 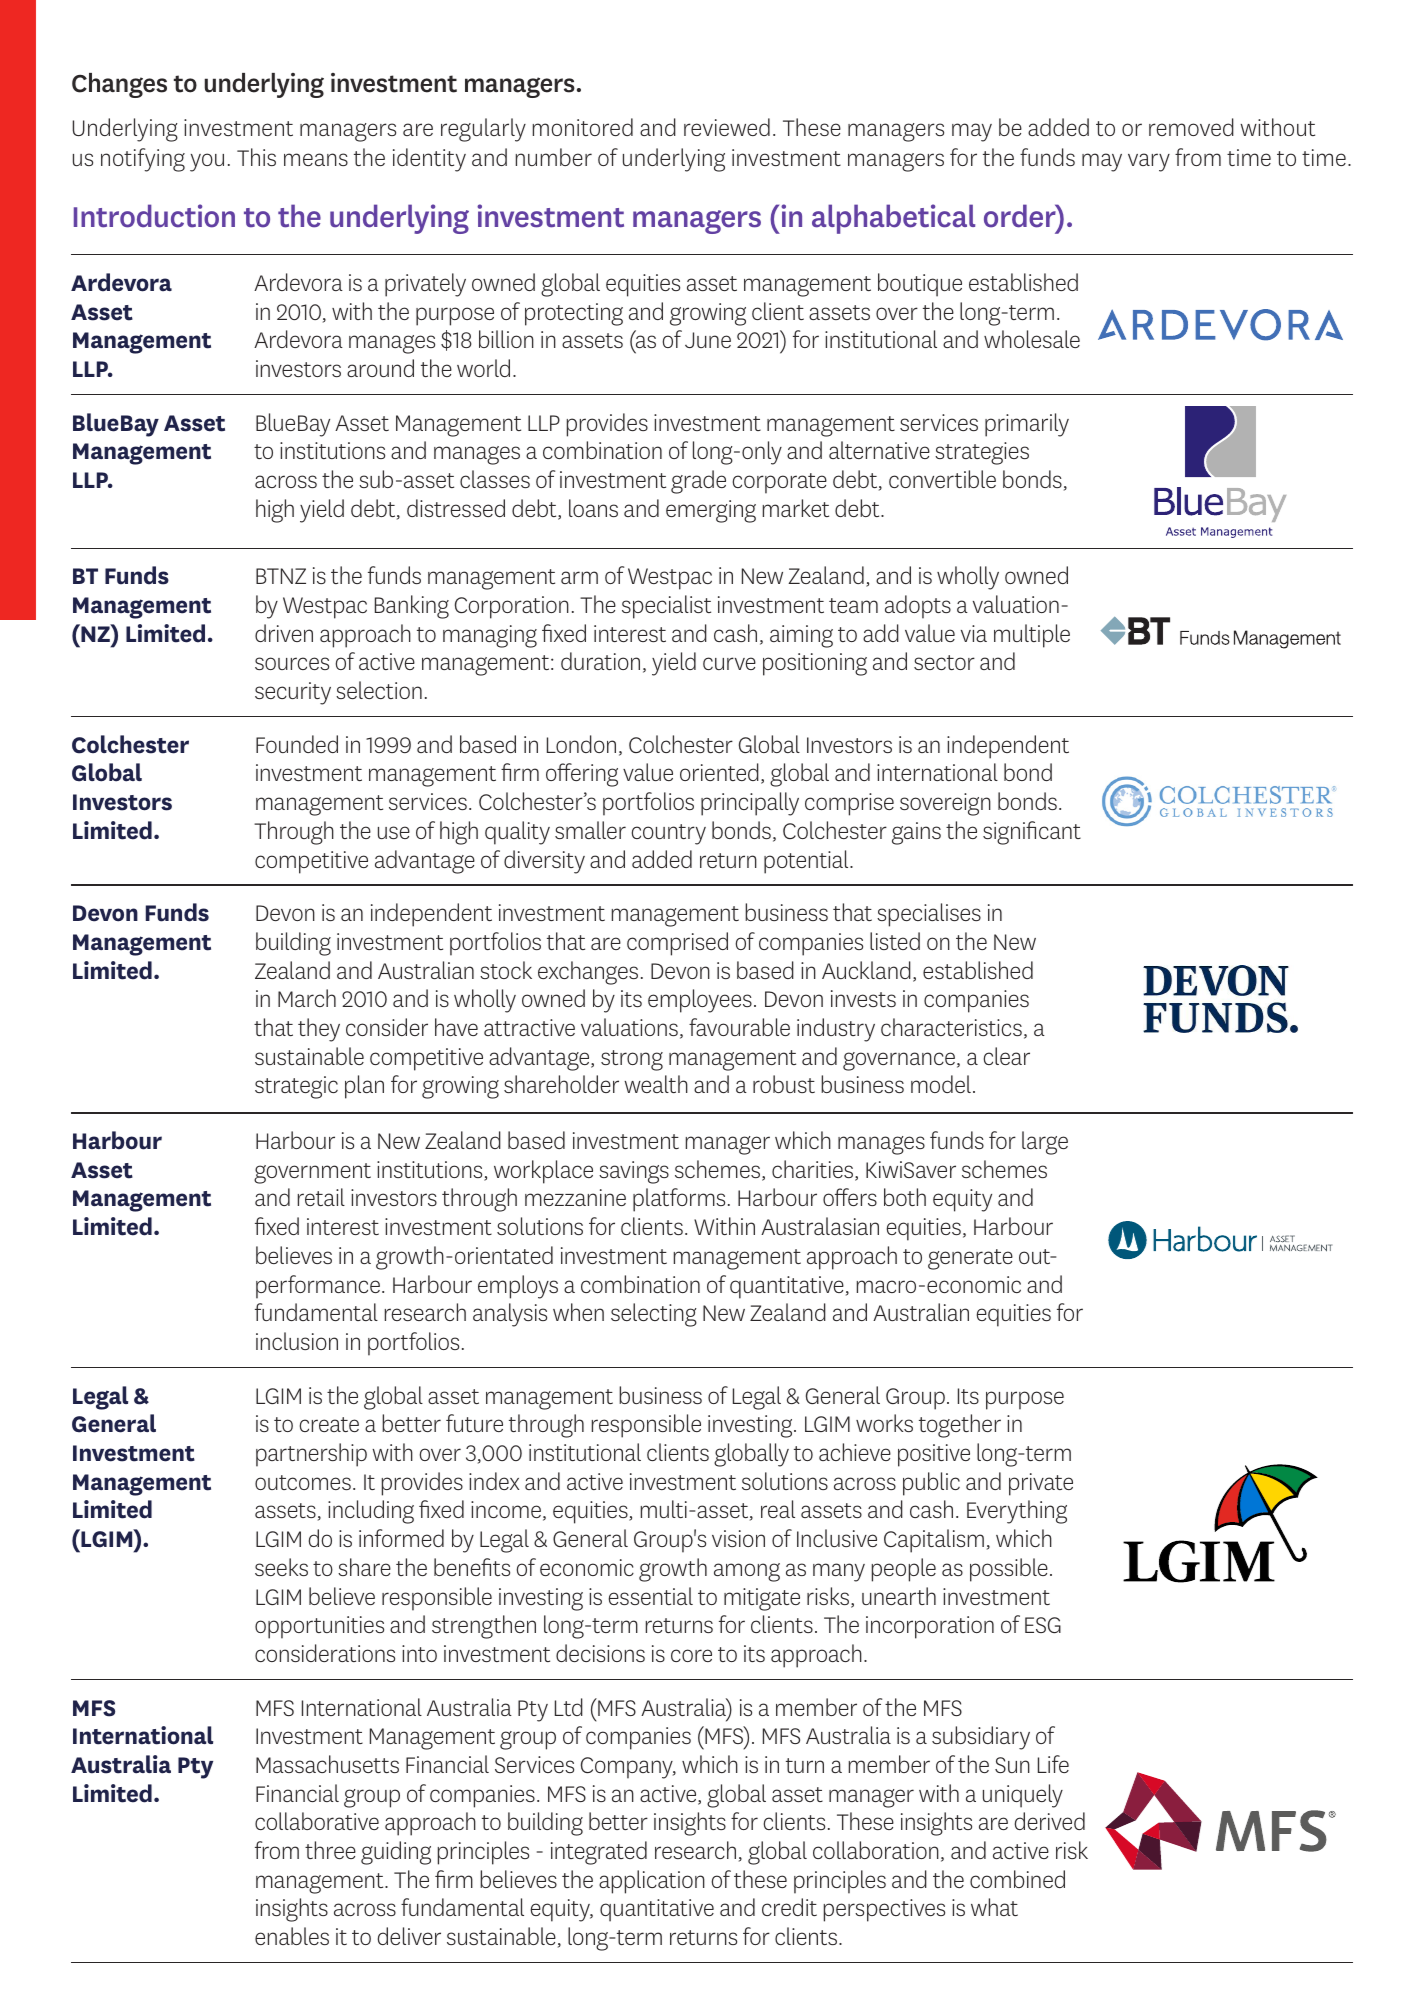 I want to click on clear, so click(x=1007, y=1056).
